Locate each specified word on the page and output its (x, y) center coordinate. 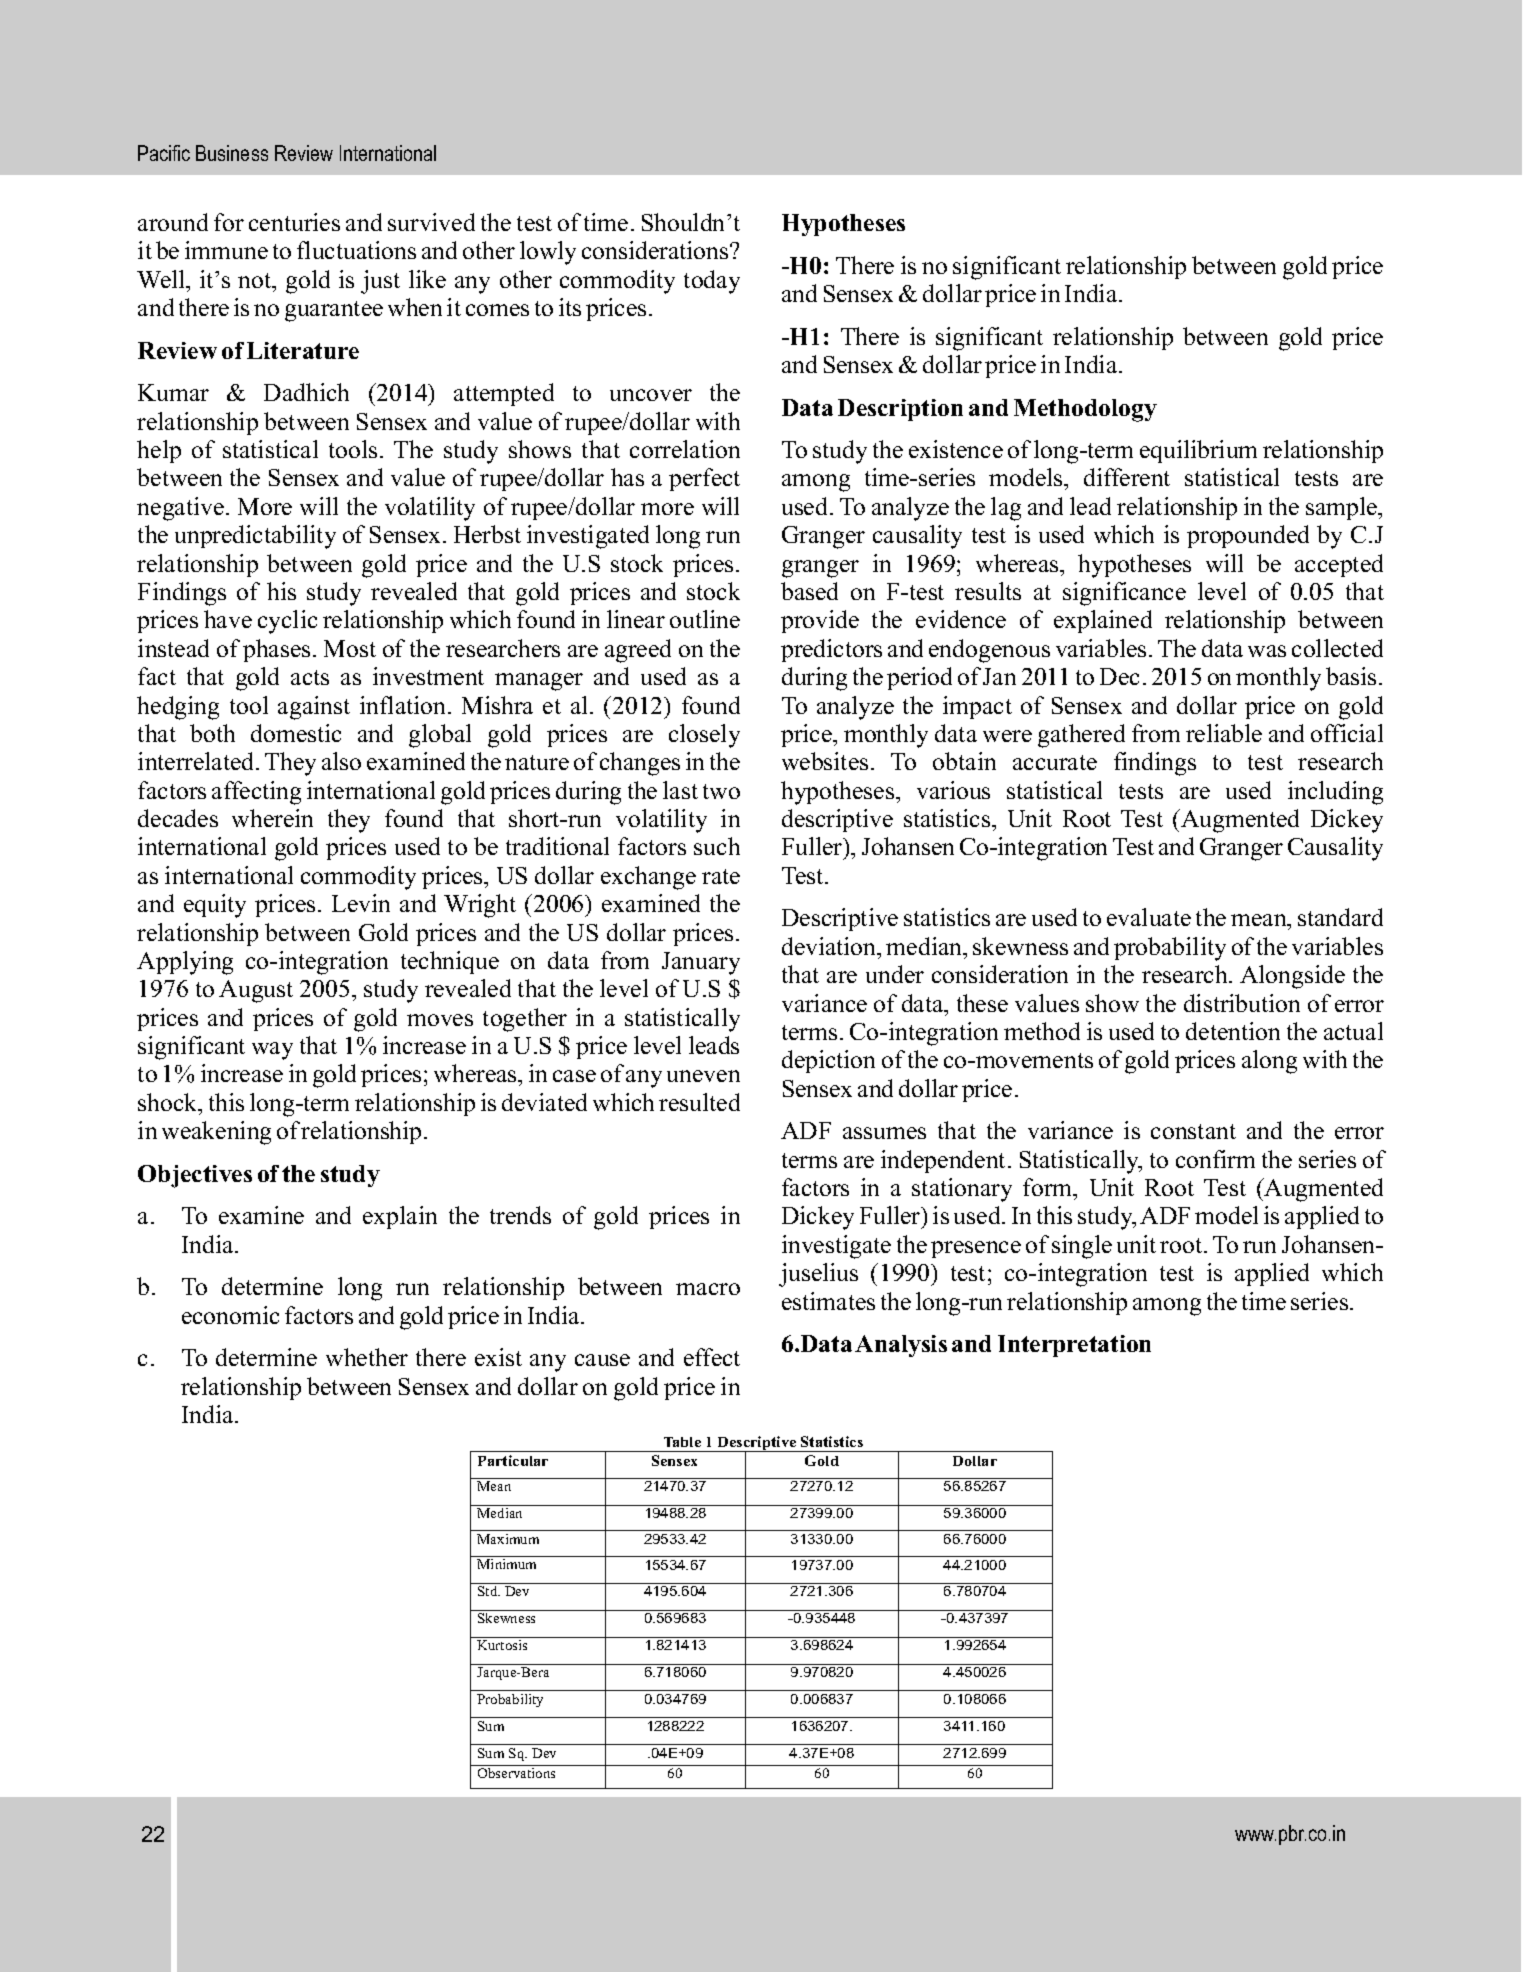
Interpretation (1074, 1346)
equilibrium (1198, 451)
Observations (516, 1773)
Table (682, 1442)
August (256, 991)
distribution (1242, 1003)
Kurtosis (502, 1645)
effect (712, 1357)
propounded (1248, 536)
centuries (294, 222)
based (809, 591)
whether (367, 1357)
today (712, 282)
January (701, 963)
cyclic (287, 622)
